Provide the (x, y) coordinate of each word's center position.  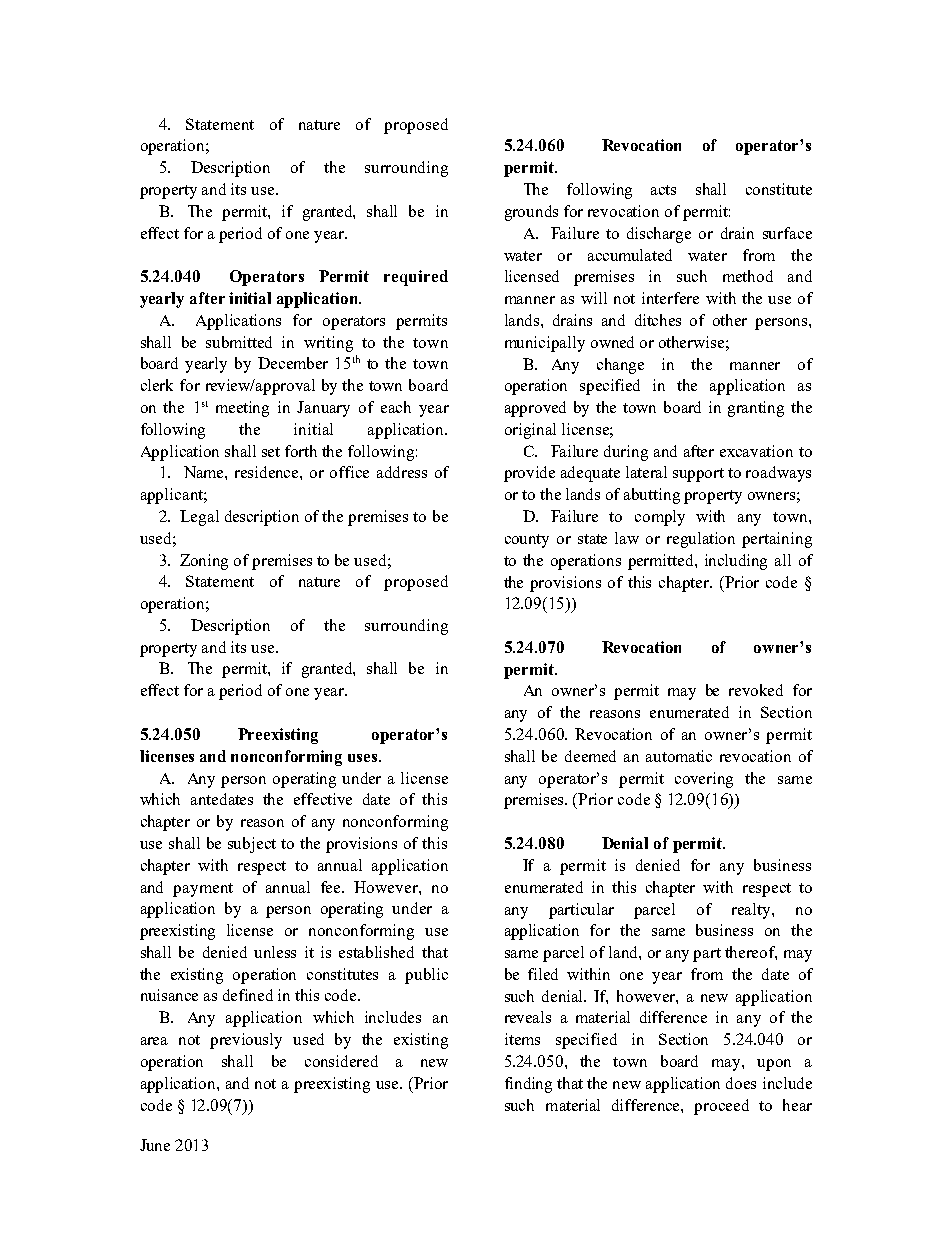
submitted (239, 342)
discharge (659, 235)
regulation (701, 540)
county (527, 541)
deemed (590, 756)
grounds (531, 213)
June (155, 1145)
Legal (199, 518)
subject (252, 845)
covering (704, 780)
